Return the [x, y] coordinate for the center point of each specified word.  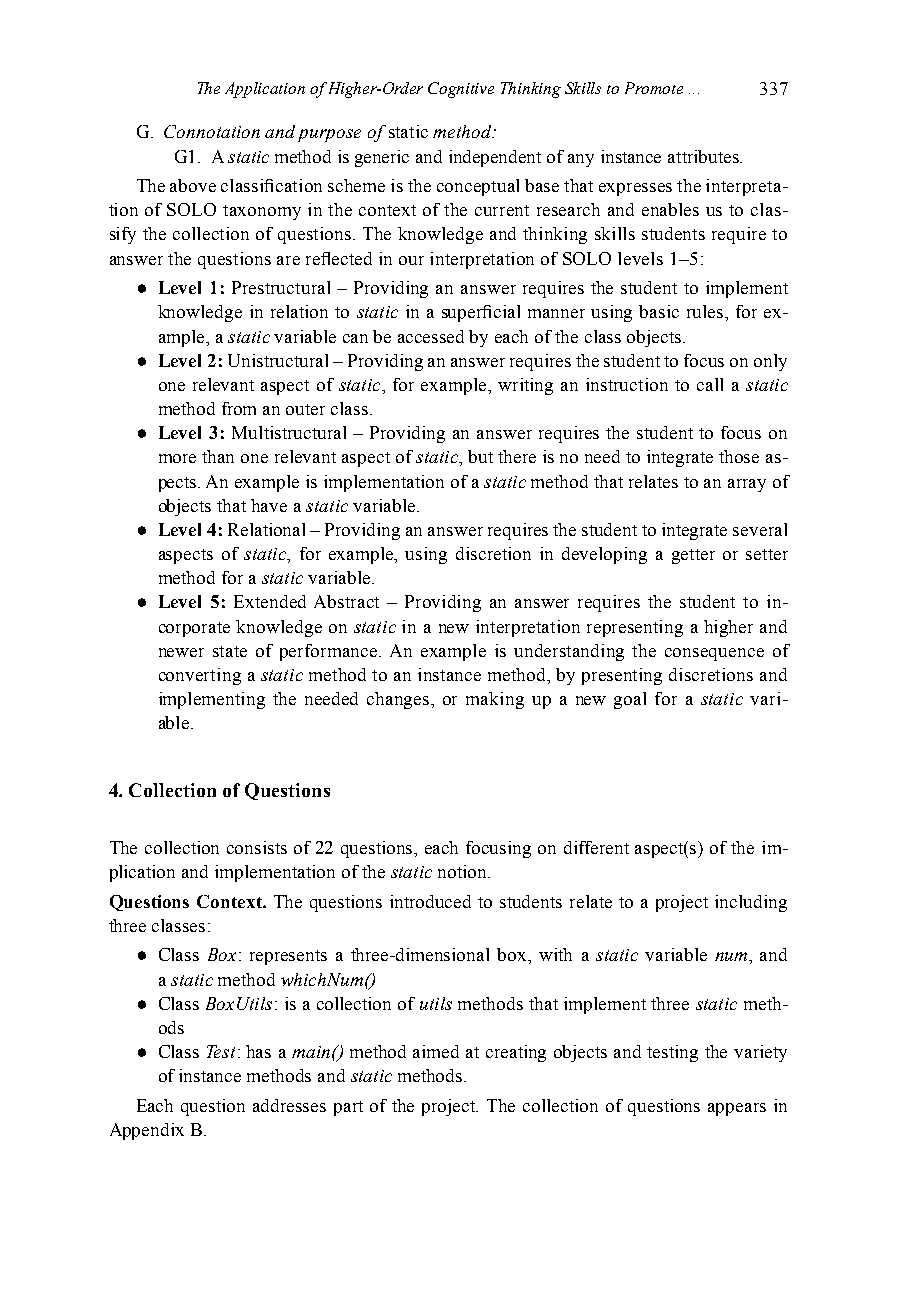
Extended [270, 601]
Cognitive [461, 90]
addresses [289, 1105]
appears [737, 1109]
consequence [714, 654]
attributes [704, 156]
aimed [436, 1051]
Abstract [346, 601]
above [193, 185]
